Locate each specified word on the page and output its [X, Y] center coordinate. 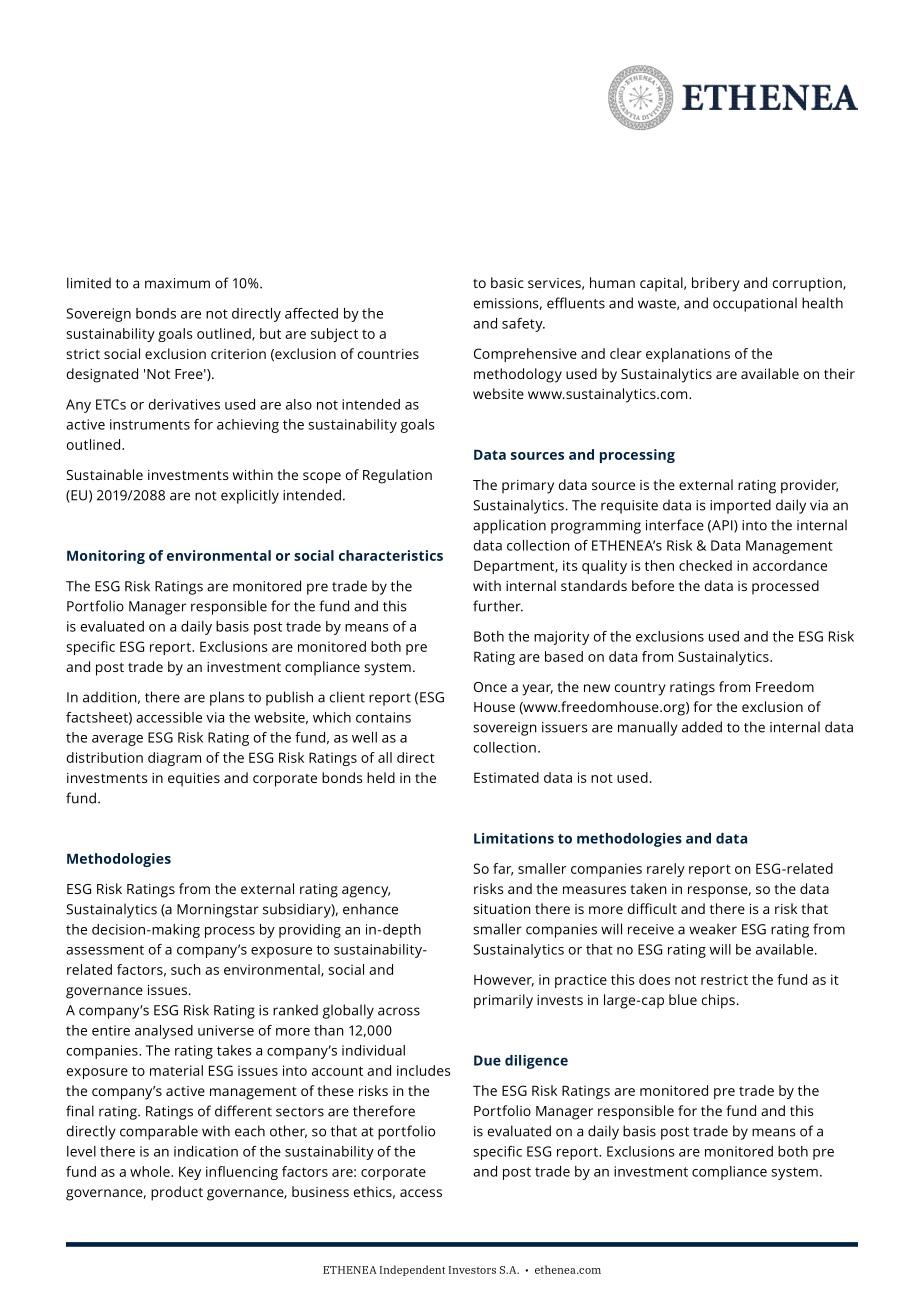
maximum [177, 283]
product [177, 1193]
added [702, 727]
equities [194, 780]
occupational [755, 304]
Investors [472, 1270]
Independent [412, 1270]
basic [507, 282]
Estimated [506, 777]
